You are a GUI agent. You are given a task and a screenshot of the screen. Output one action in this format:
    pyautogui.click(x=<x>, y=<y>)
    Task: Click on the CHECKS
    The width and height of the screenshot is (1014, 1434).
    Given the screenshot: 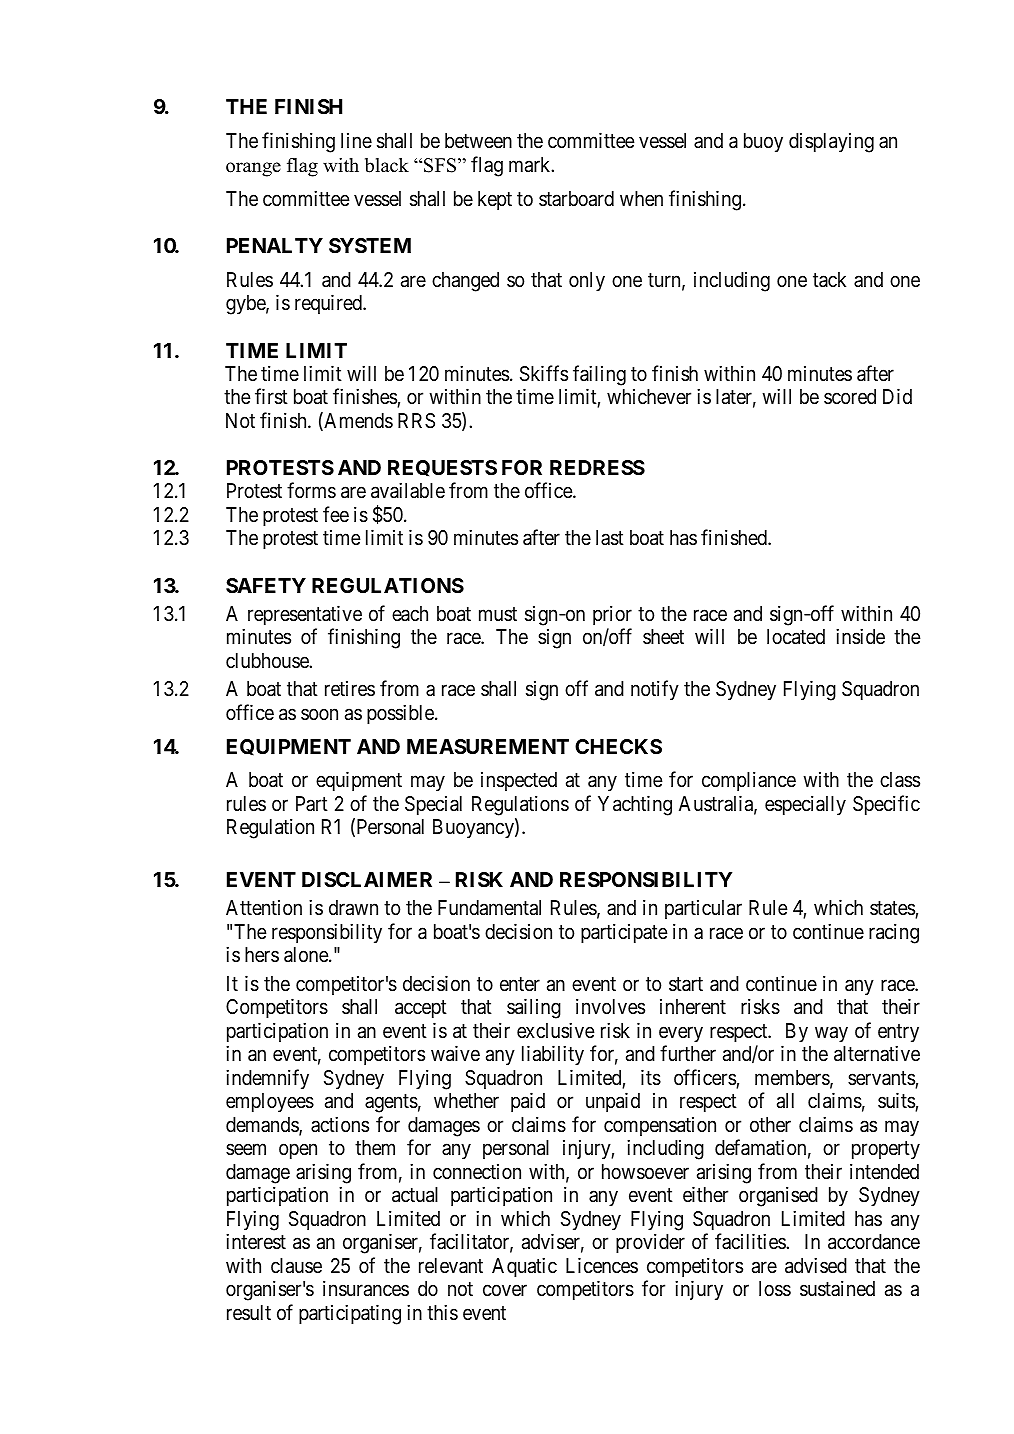 What is the action you would take?
    pyautogui.click(x=618, y=746)
